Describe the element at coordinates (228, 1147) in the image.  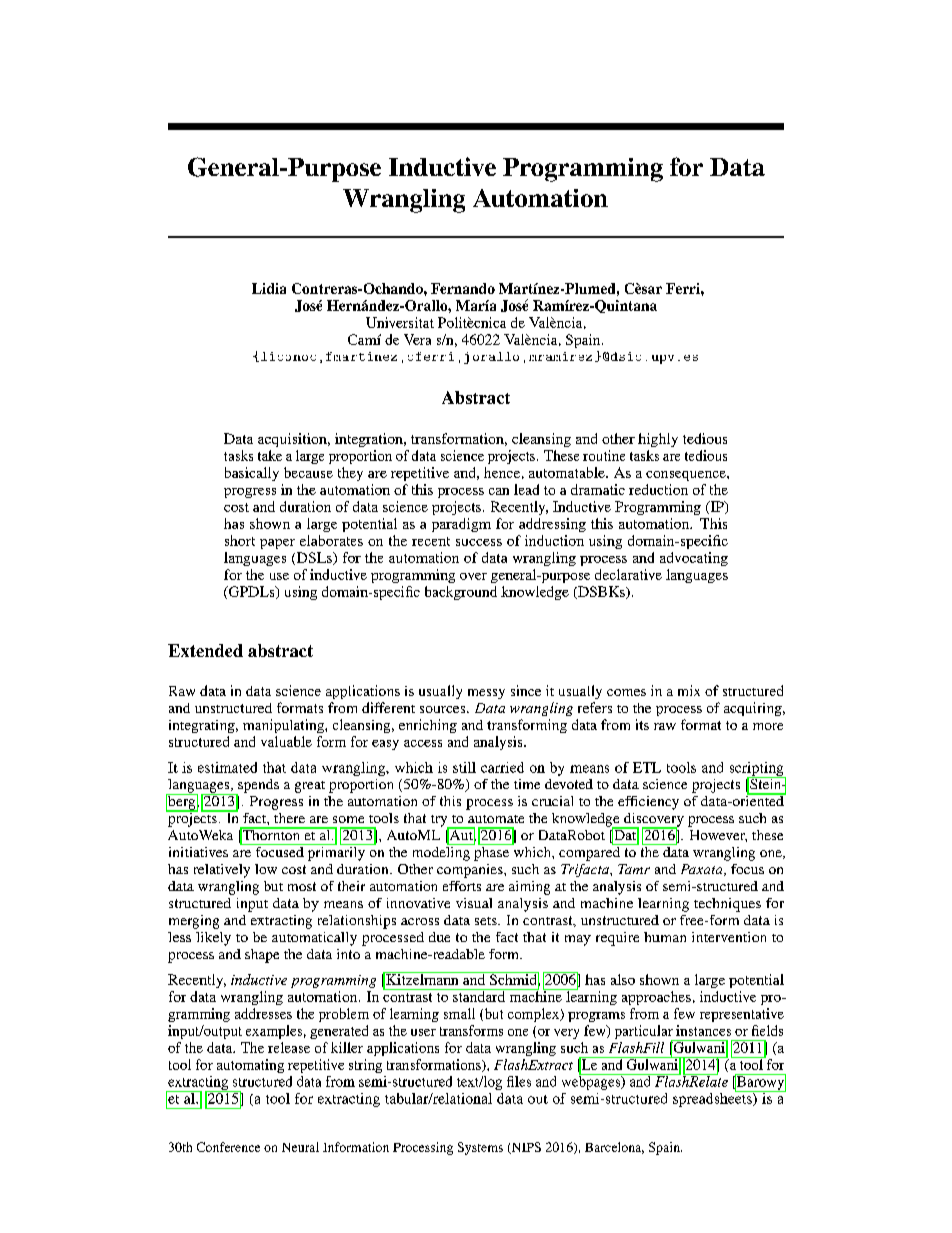
I see `Conference` at that location.
